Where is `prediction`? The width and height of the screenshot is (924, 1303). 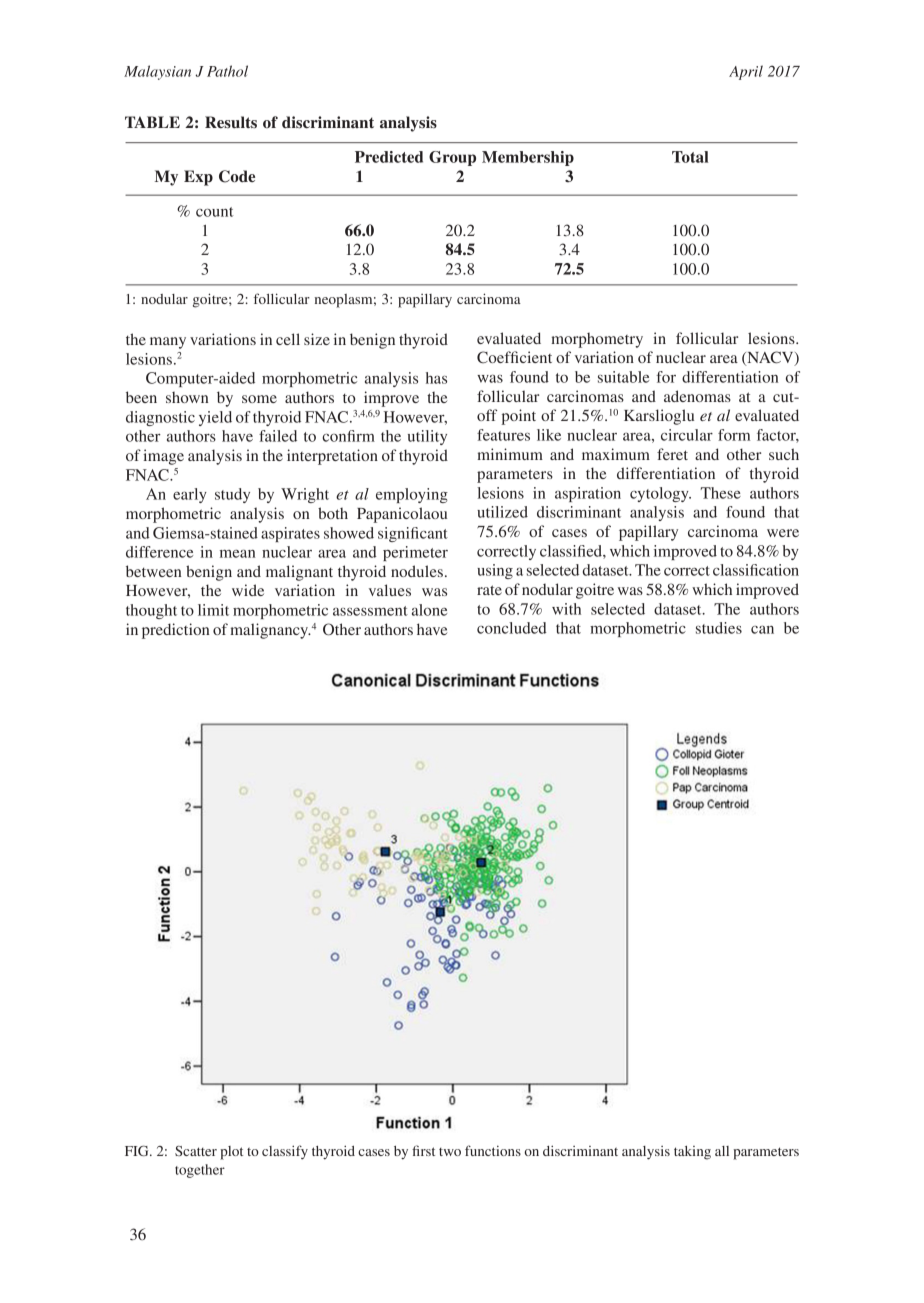
prediction is located at coordinates (175, 631).
